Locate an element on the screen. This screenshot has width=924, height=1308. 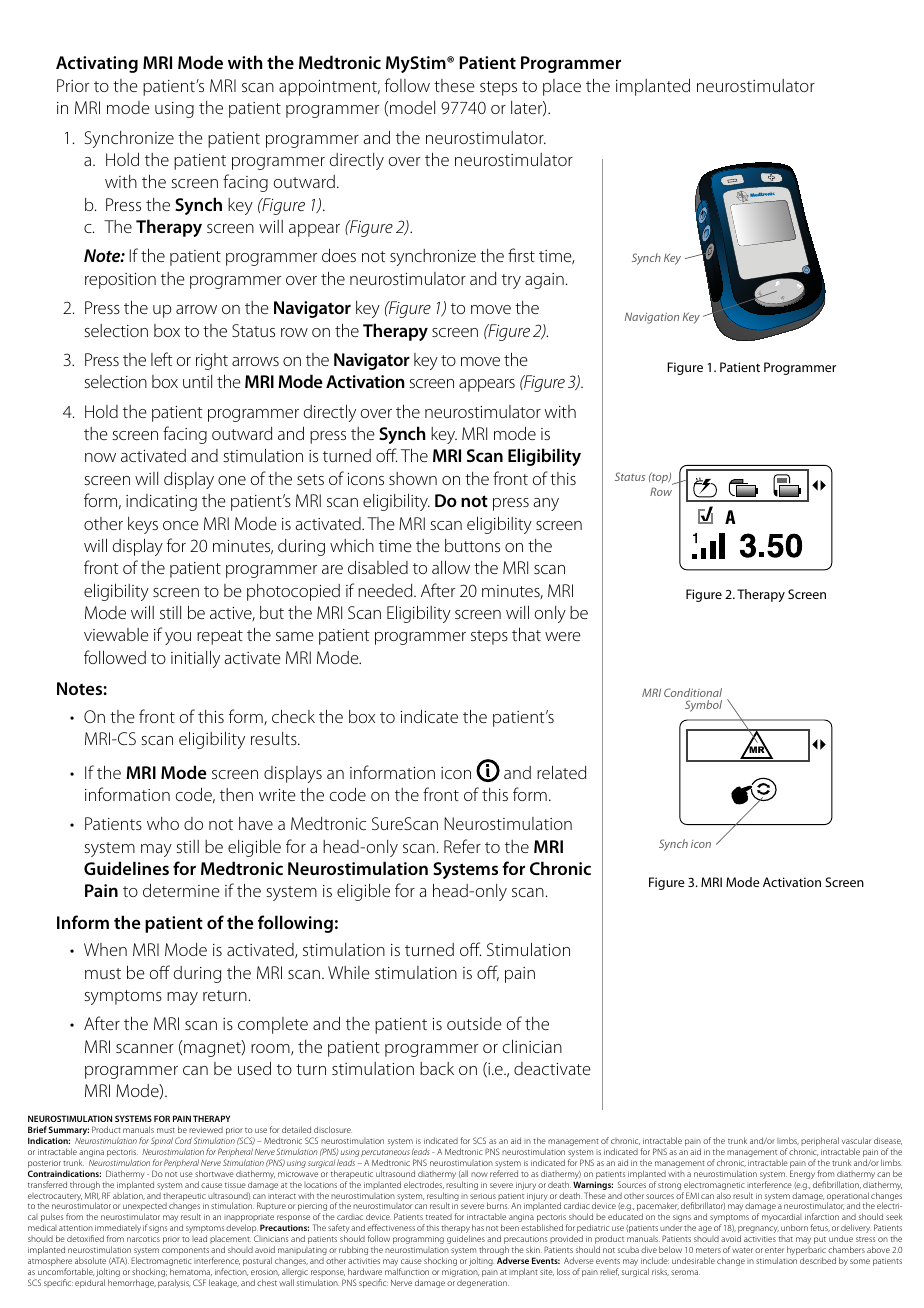
related is located at coordinates (561, 772).
